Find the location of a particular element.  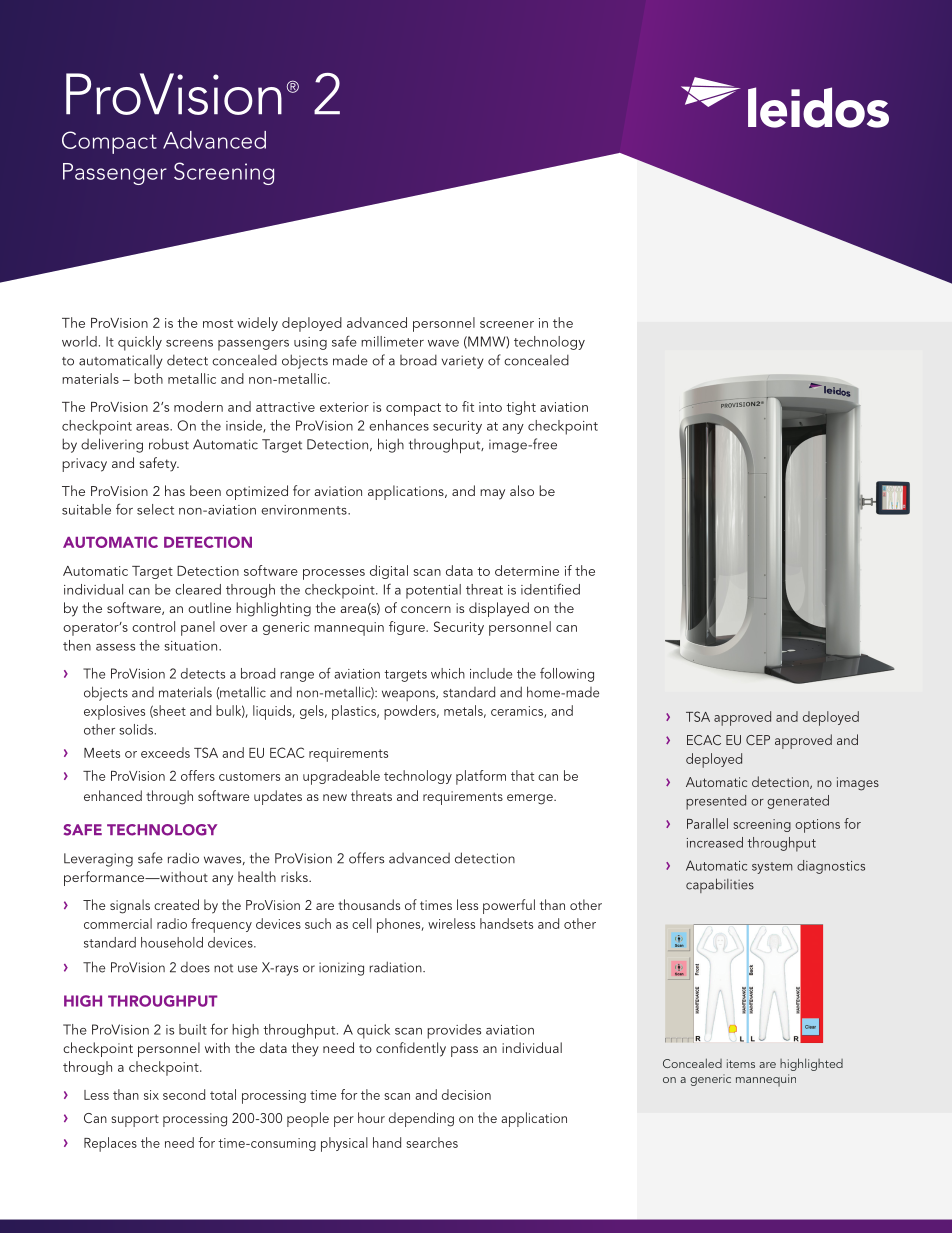

control is located at coordinates (153, 626).
